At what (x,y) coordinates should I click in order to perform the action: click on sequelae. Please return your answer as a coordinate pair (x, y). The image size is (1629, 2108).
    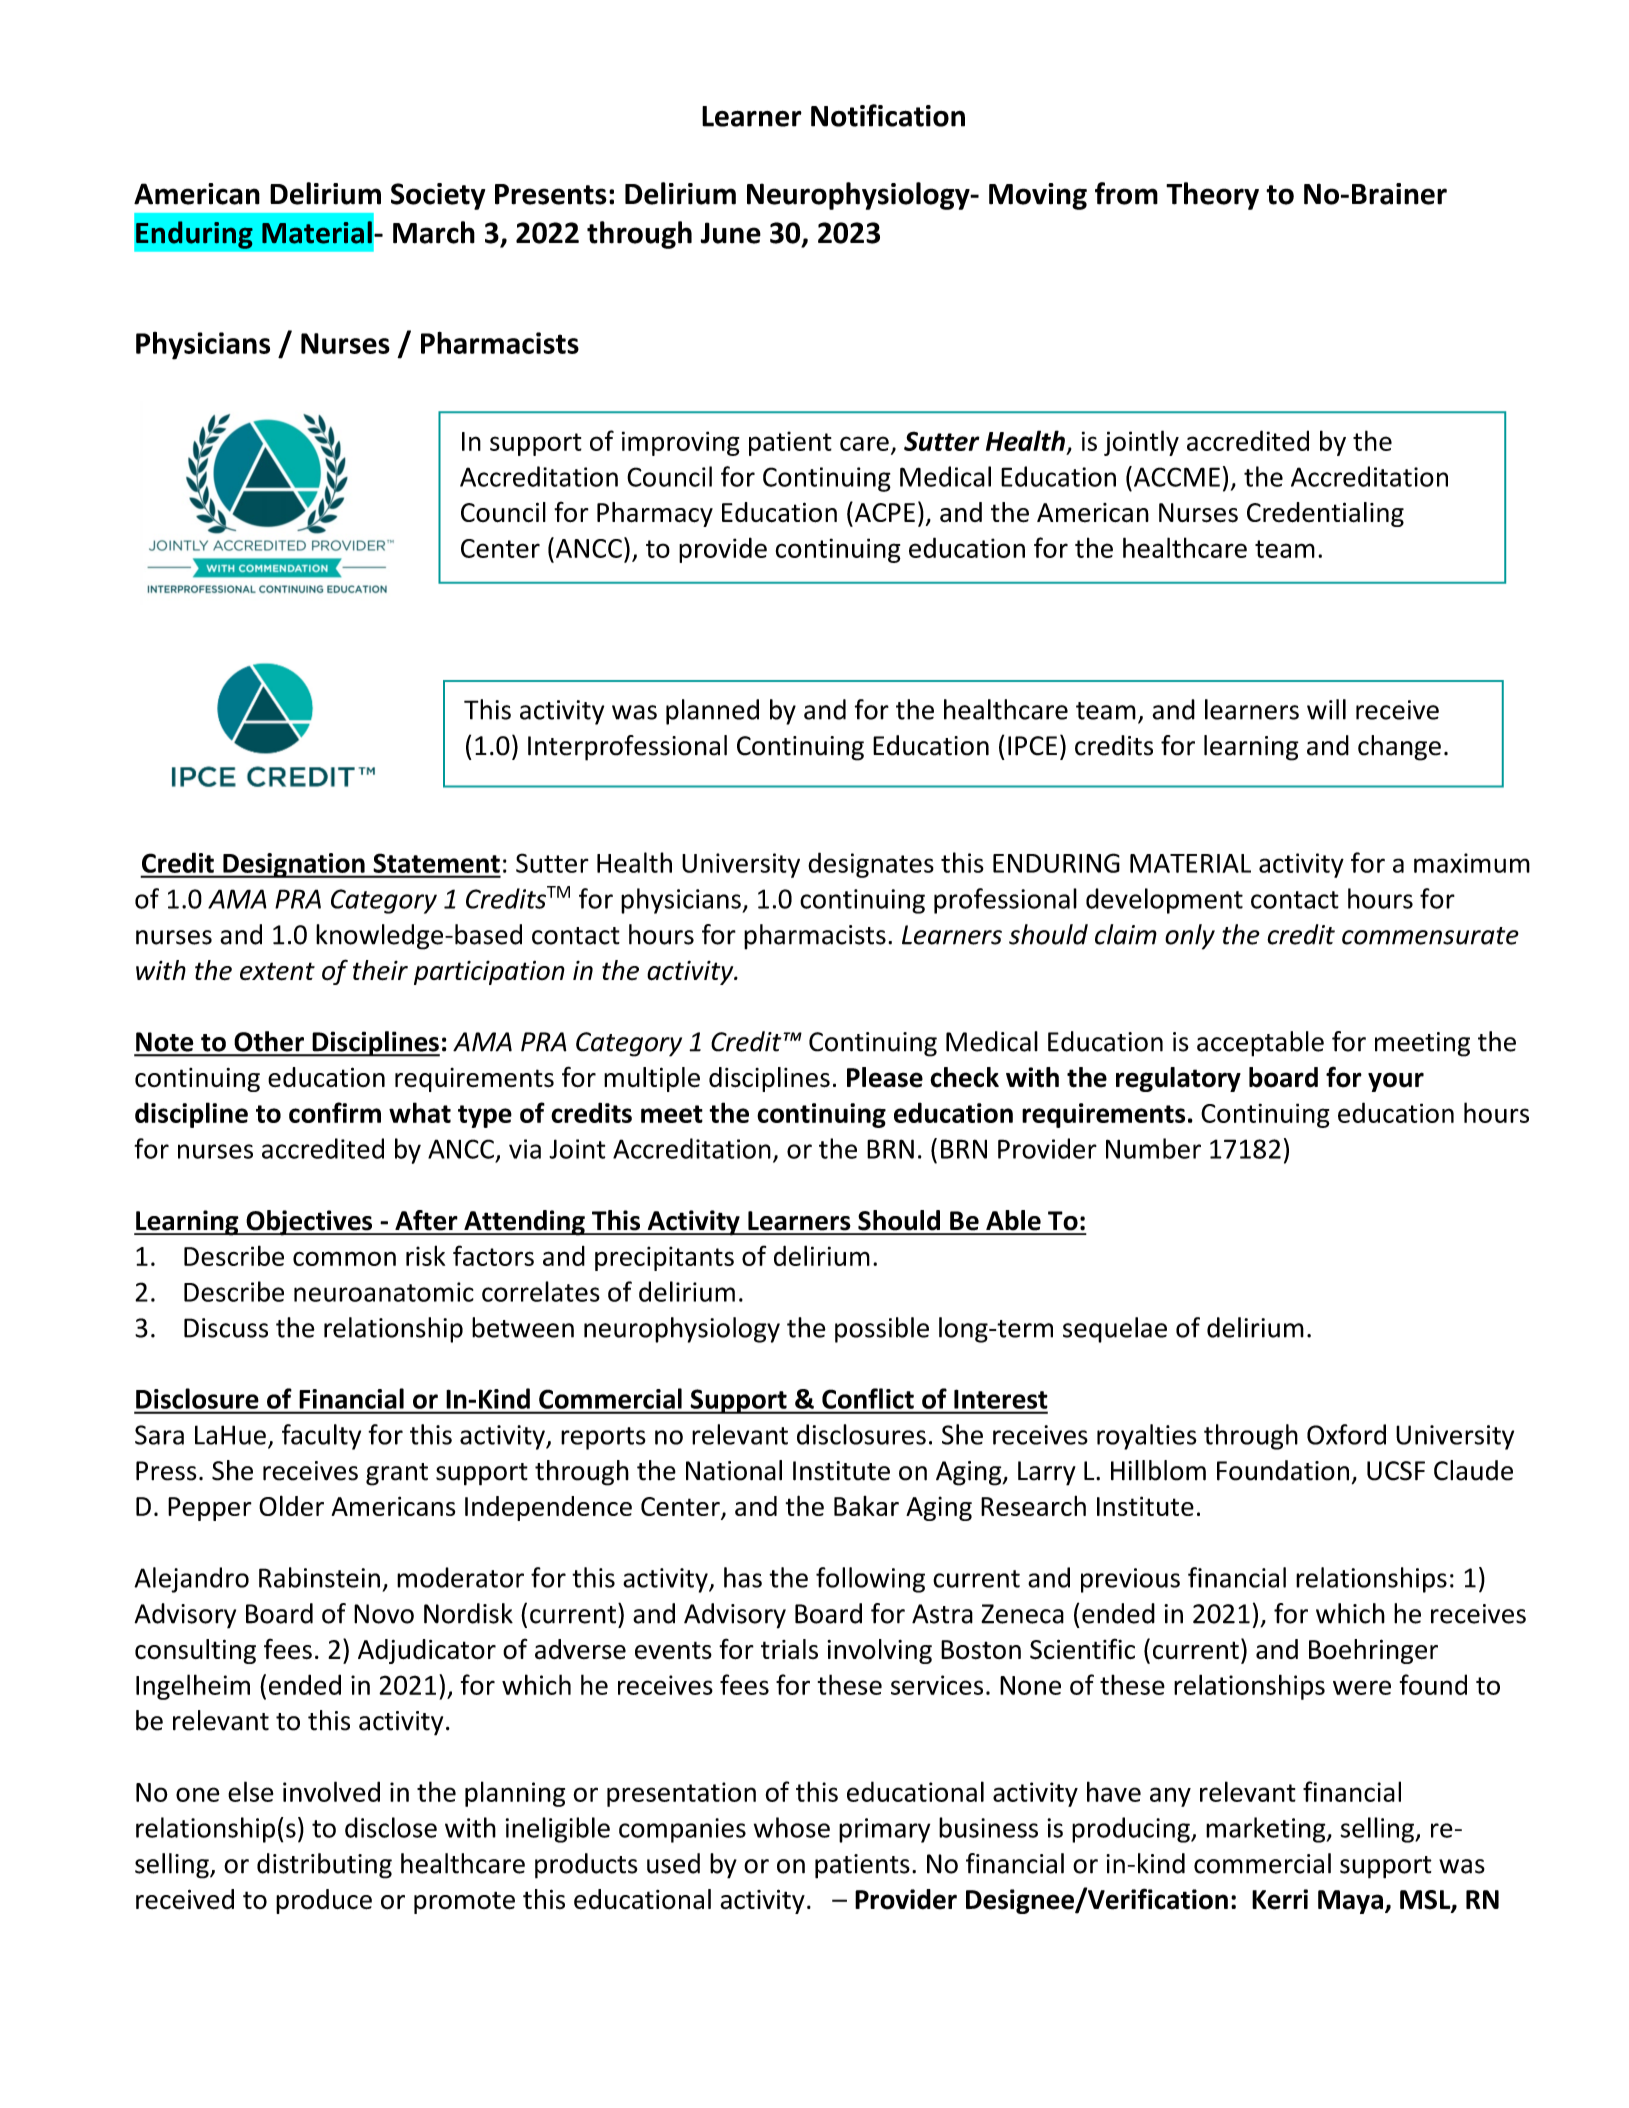
    Looking at the image, I should click on (1115, 1330).
